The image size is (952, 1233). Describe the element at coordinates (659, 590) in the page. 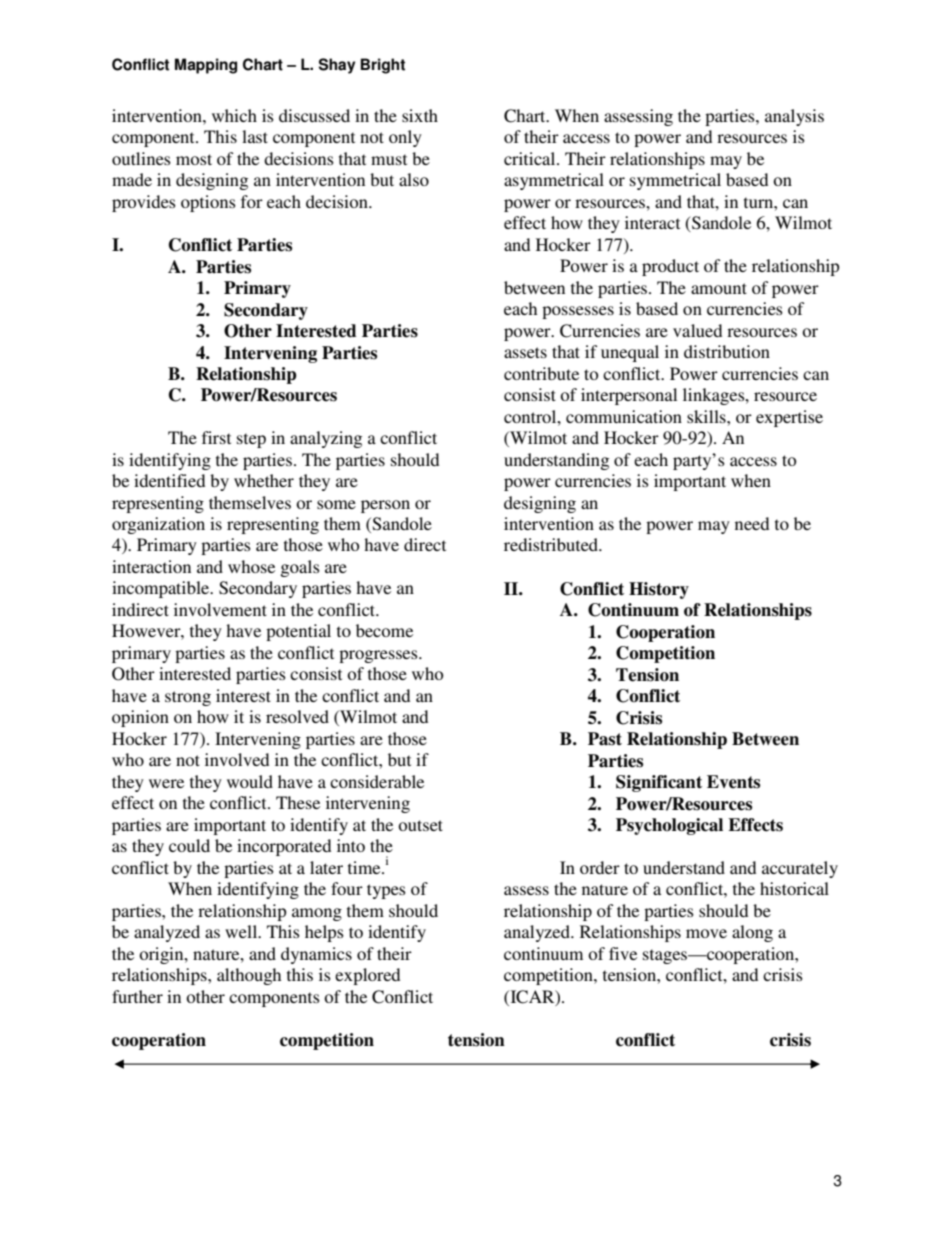

I see `History` at that location.
